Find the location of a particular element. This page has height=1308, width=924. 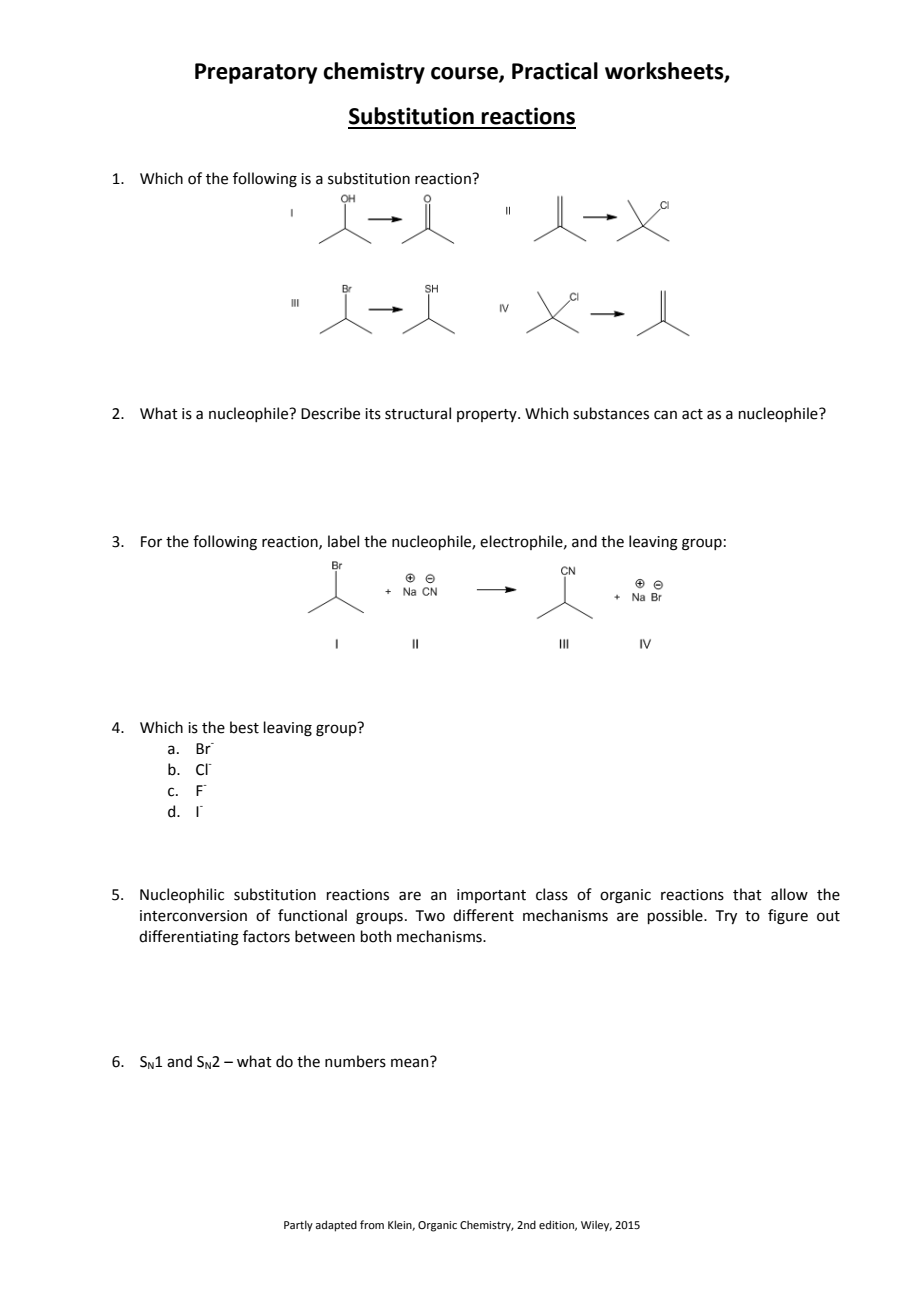

can is located at coordinates (665, 415).
